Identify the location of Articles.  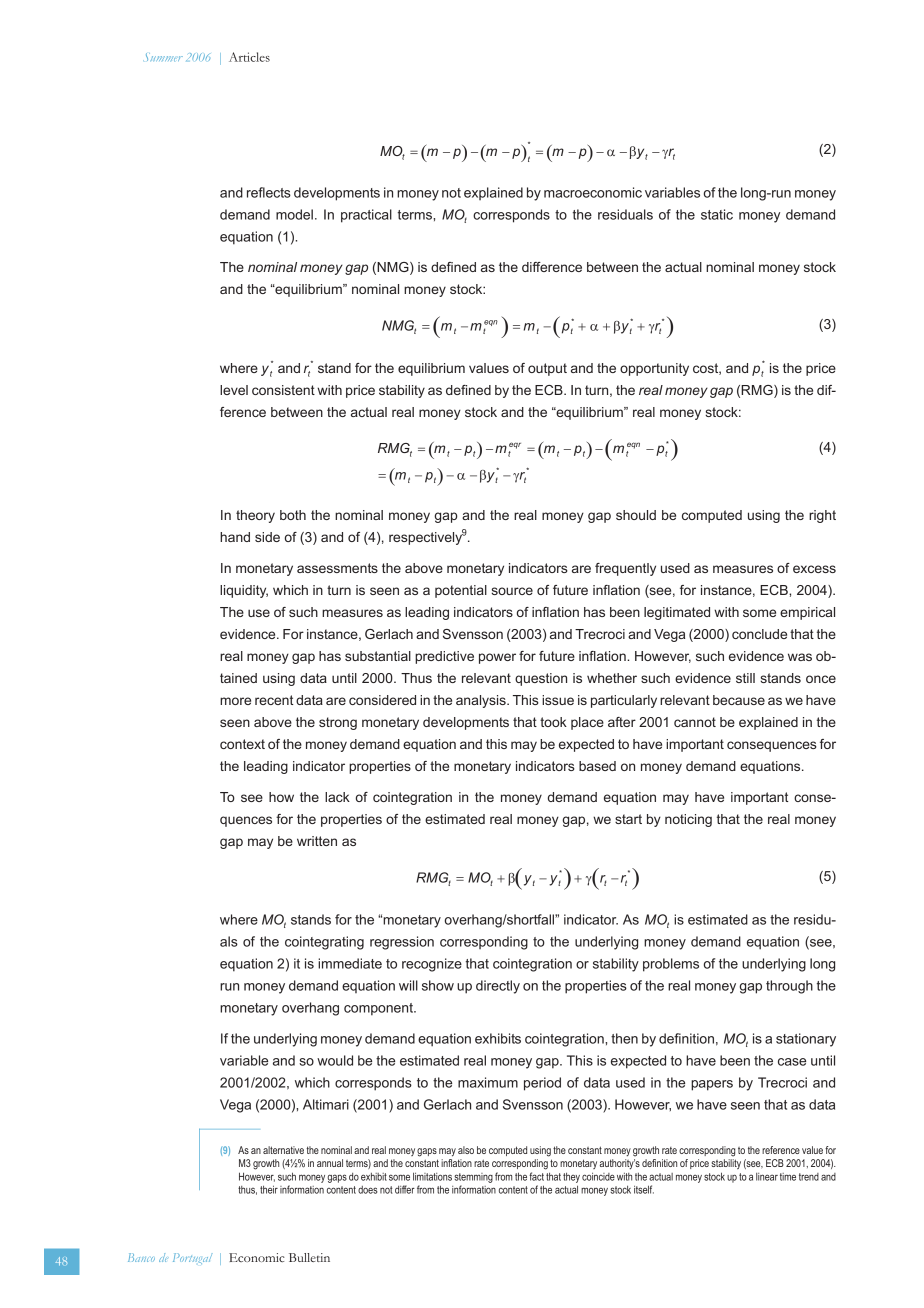
(249, 57).
